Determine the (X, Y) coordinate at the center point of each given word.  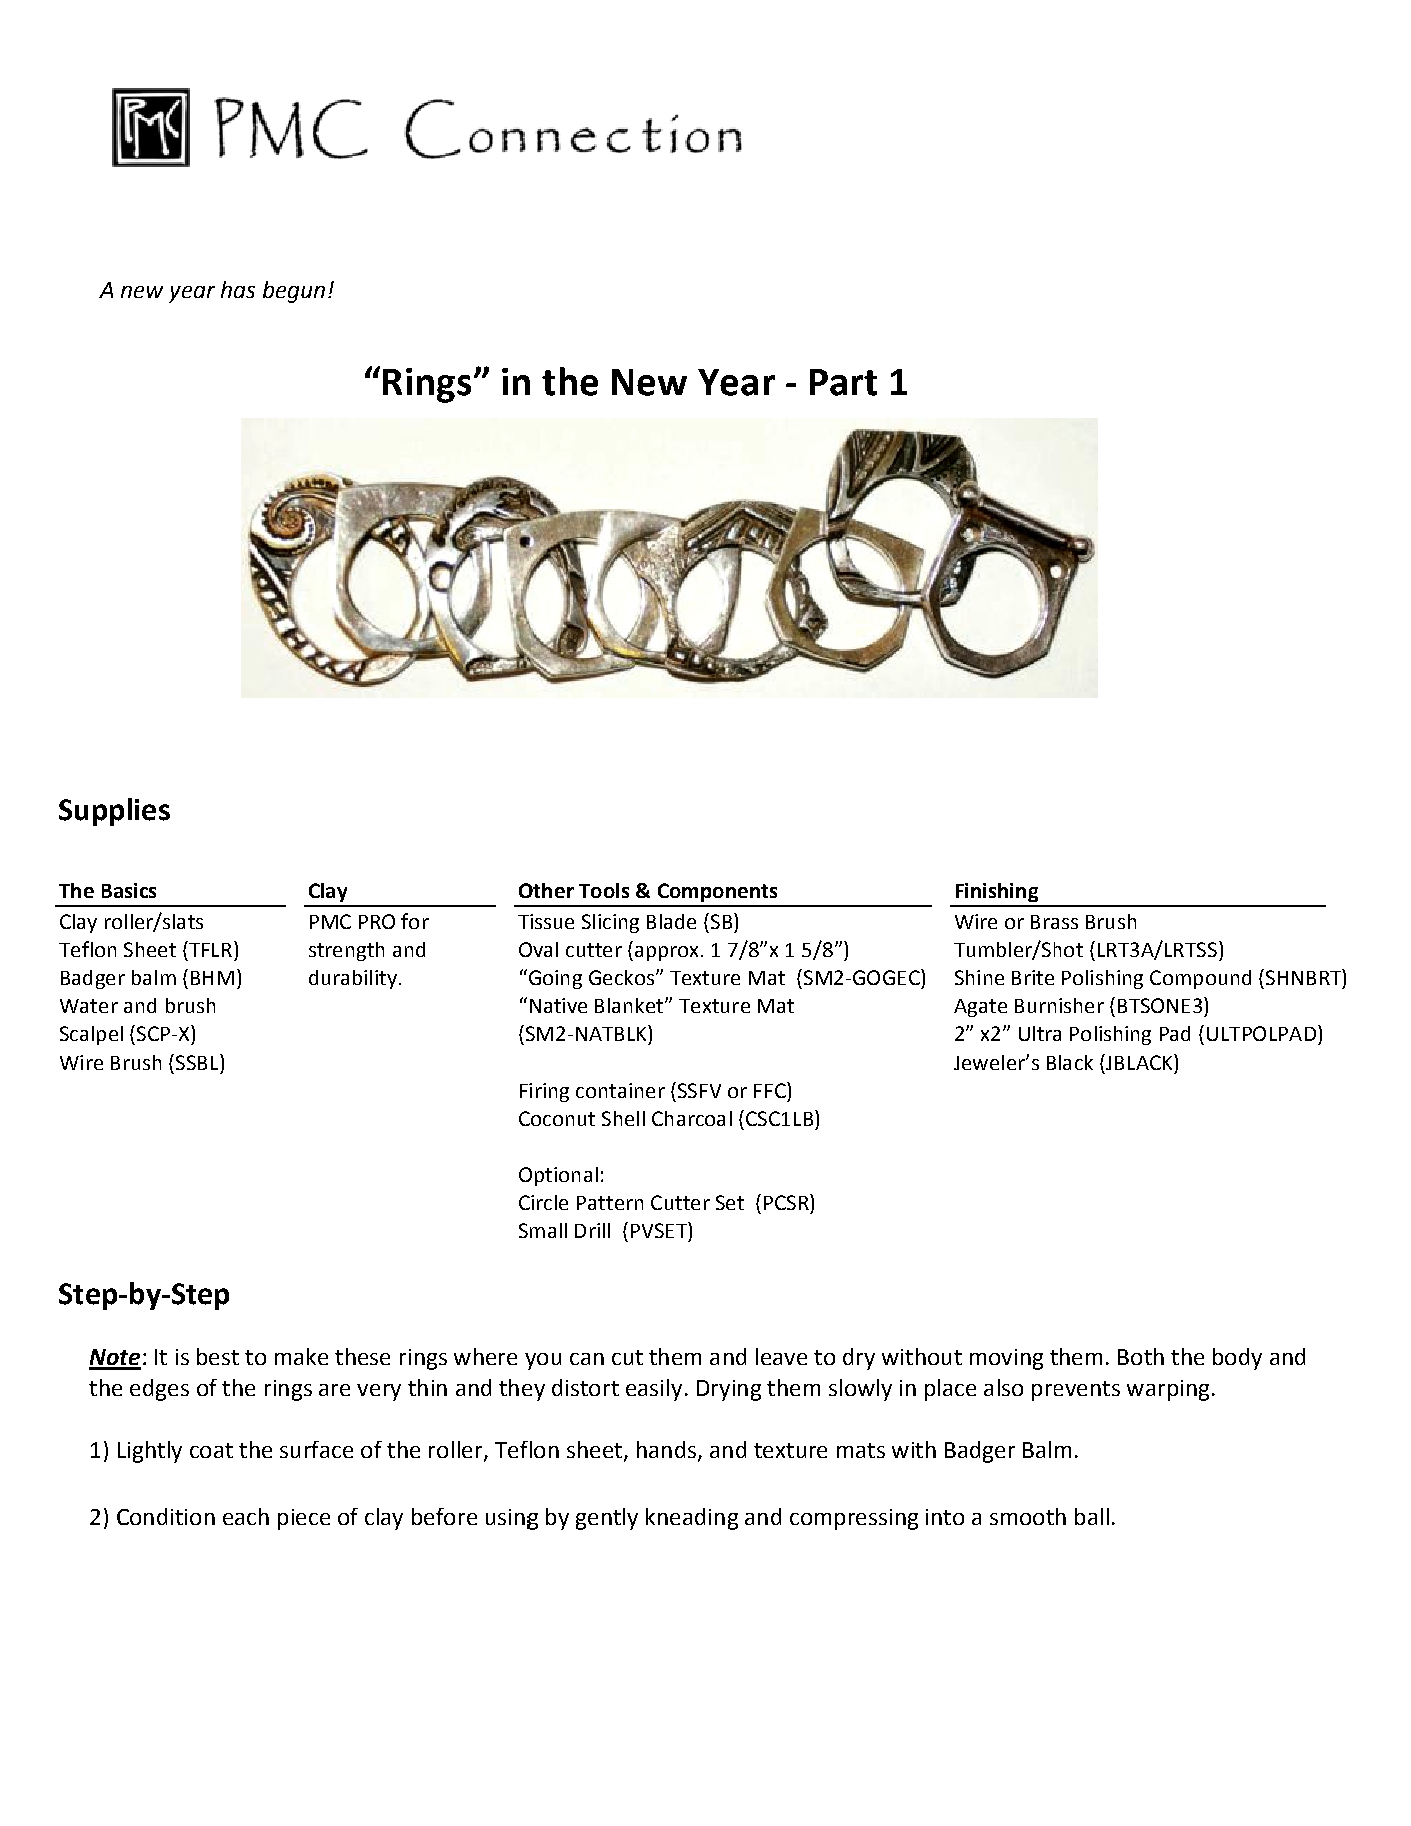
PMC (330, 921)
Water (89, 1006)
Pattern (610, 1203)
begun (294, 292)
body (1237, 1359)
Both (1141, 1356)
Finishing (997, 892)
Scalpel (91, 1035)
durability (353, 979)
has (238, 289)
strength (346, 951)
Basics (129, 890)
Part (843, 382)
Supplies (114, 812)
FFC (771, 1090)
